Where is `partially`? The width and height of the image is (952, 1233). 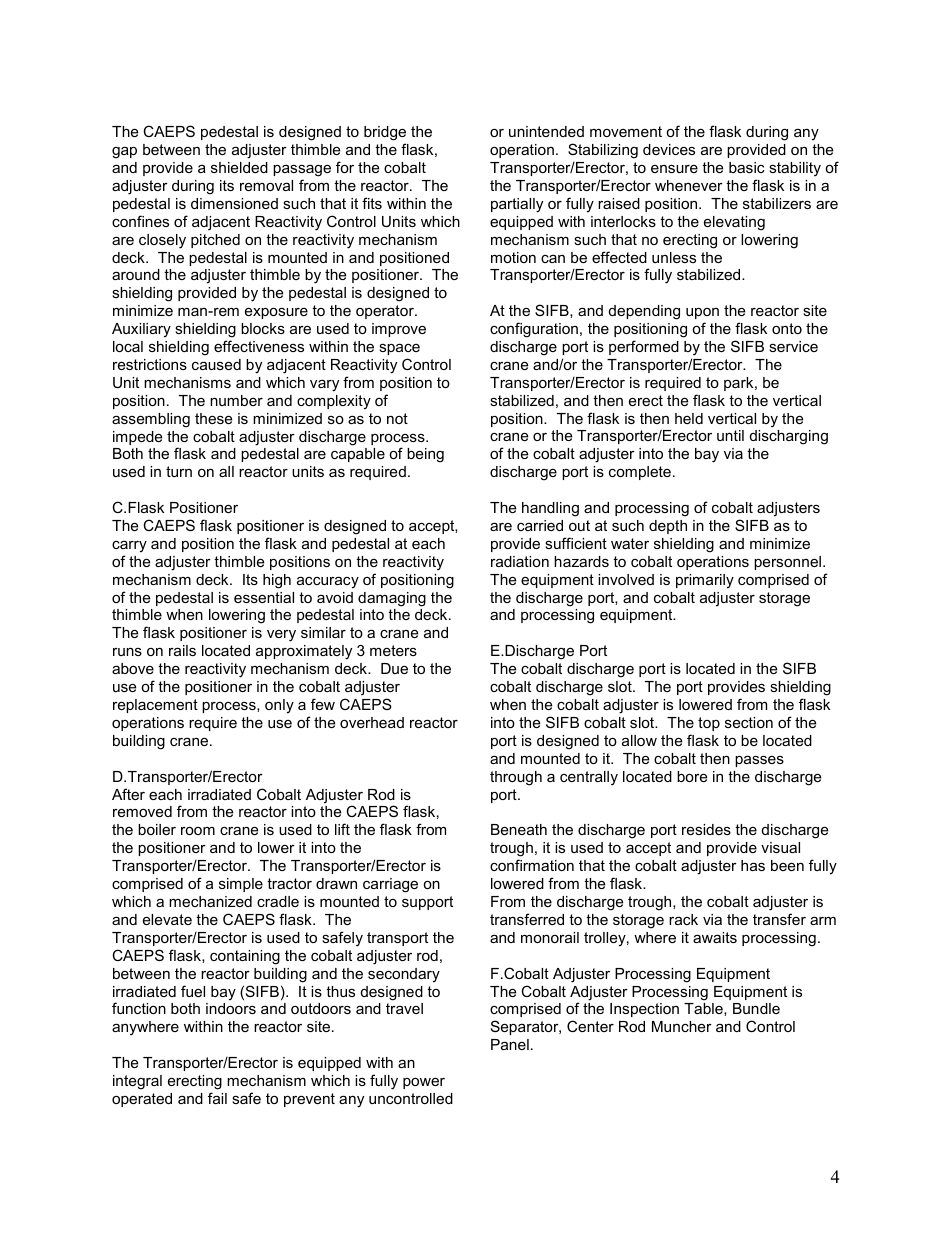 partially is located at coordinates (517, 205).
